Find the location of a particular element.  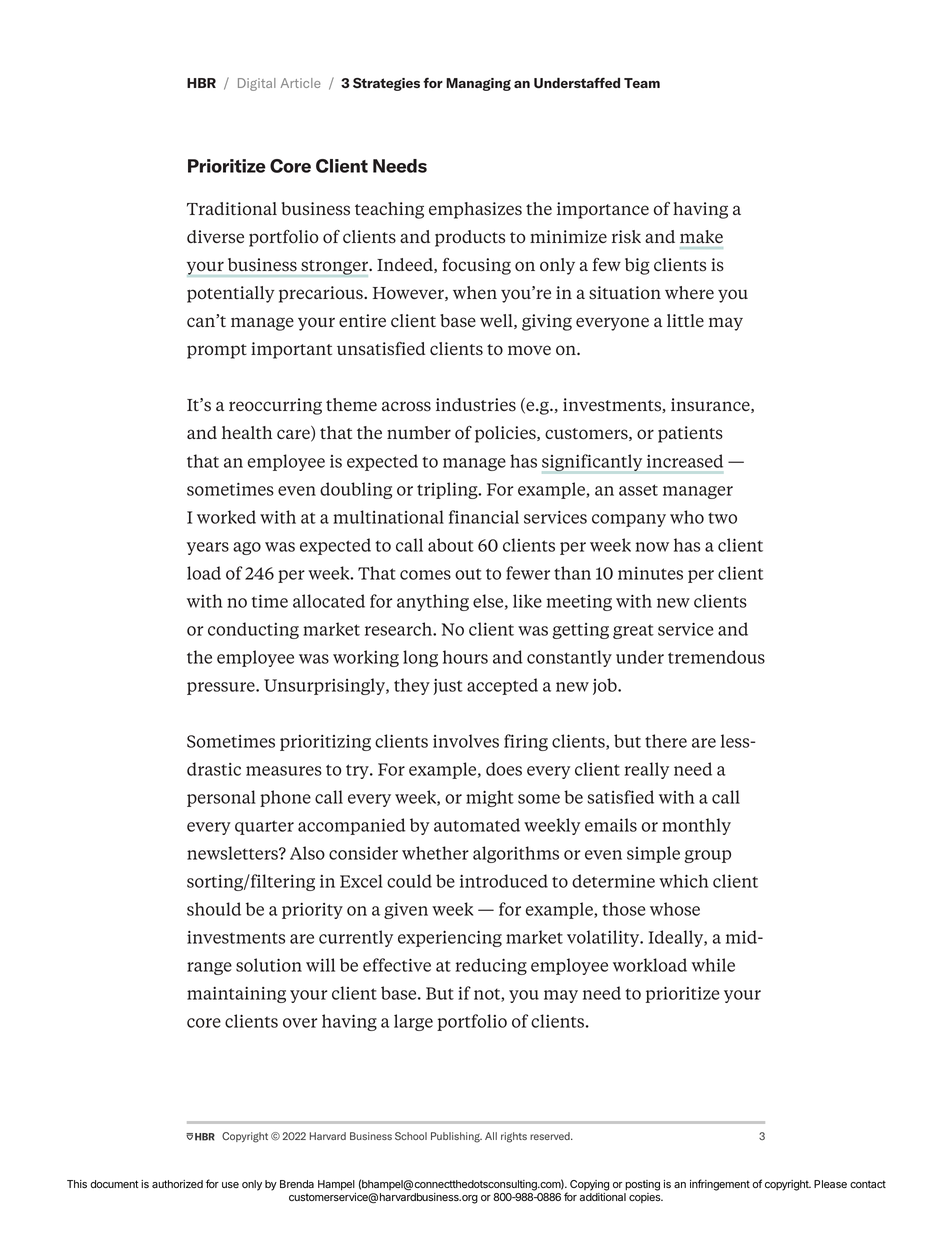

Team is located at coordinates (642, 83).
